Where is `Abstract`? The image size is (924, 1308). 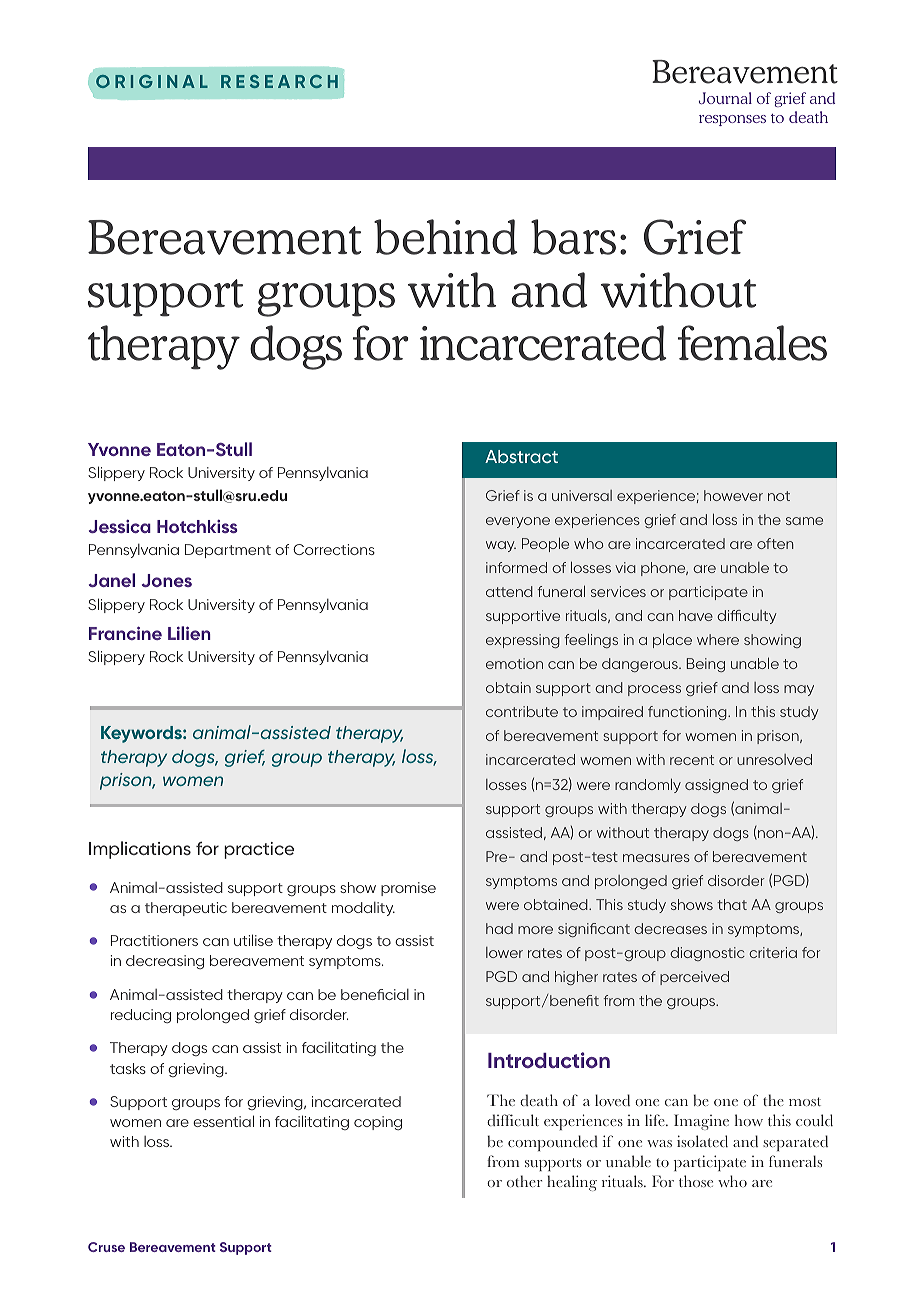 Abstract is located at coordinates (521, 456).
